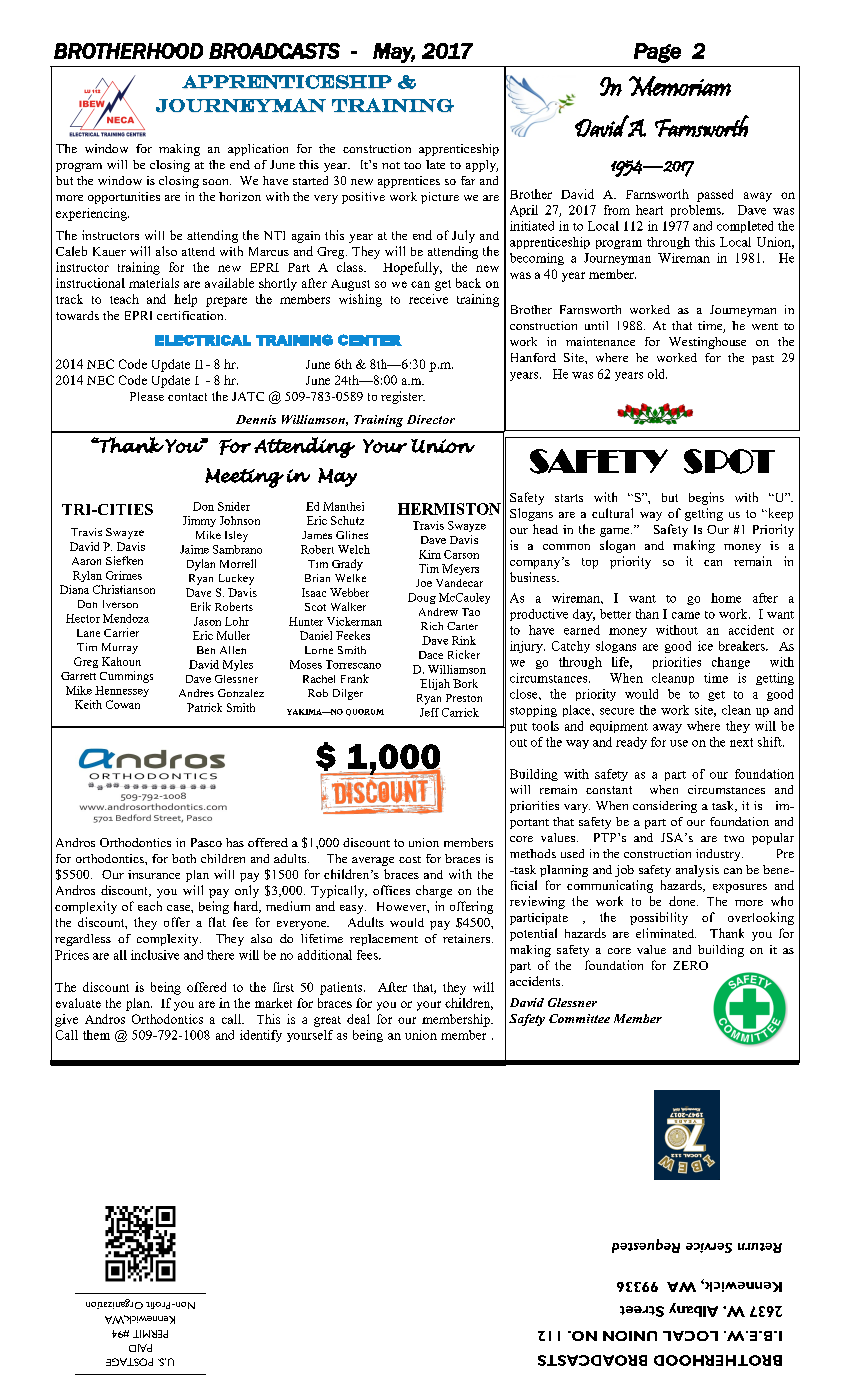 Image resolution: width=849 pixels, height=1400 pixels. I want to click on Hopefully, so click(412, 268).
